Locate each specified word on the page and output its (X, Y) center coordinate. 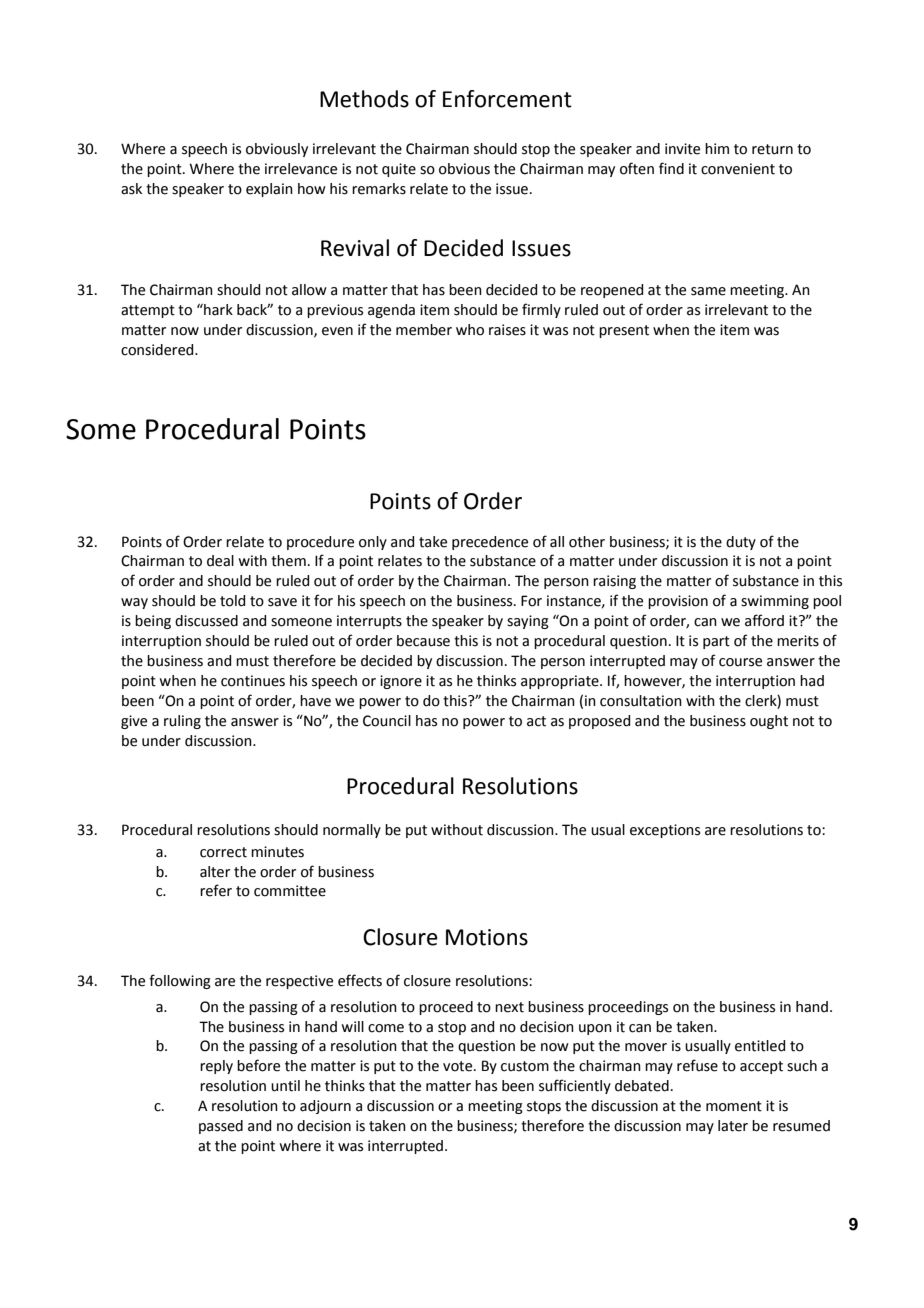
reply (216, 1067)
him (717, 148)
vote (459, 1066)
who (470, 330)
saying (528, 622)
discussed (206, 621)
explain (269, 190)
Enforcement (507, 99)
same (708, 291)
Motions (487, 937)
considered (158, 350)
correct (223, 852)
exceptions (665, 831)
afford (764, 620)
